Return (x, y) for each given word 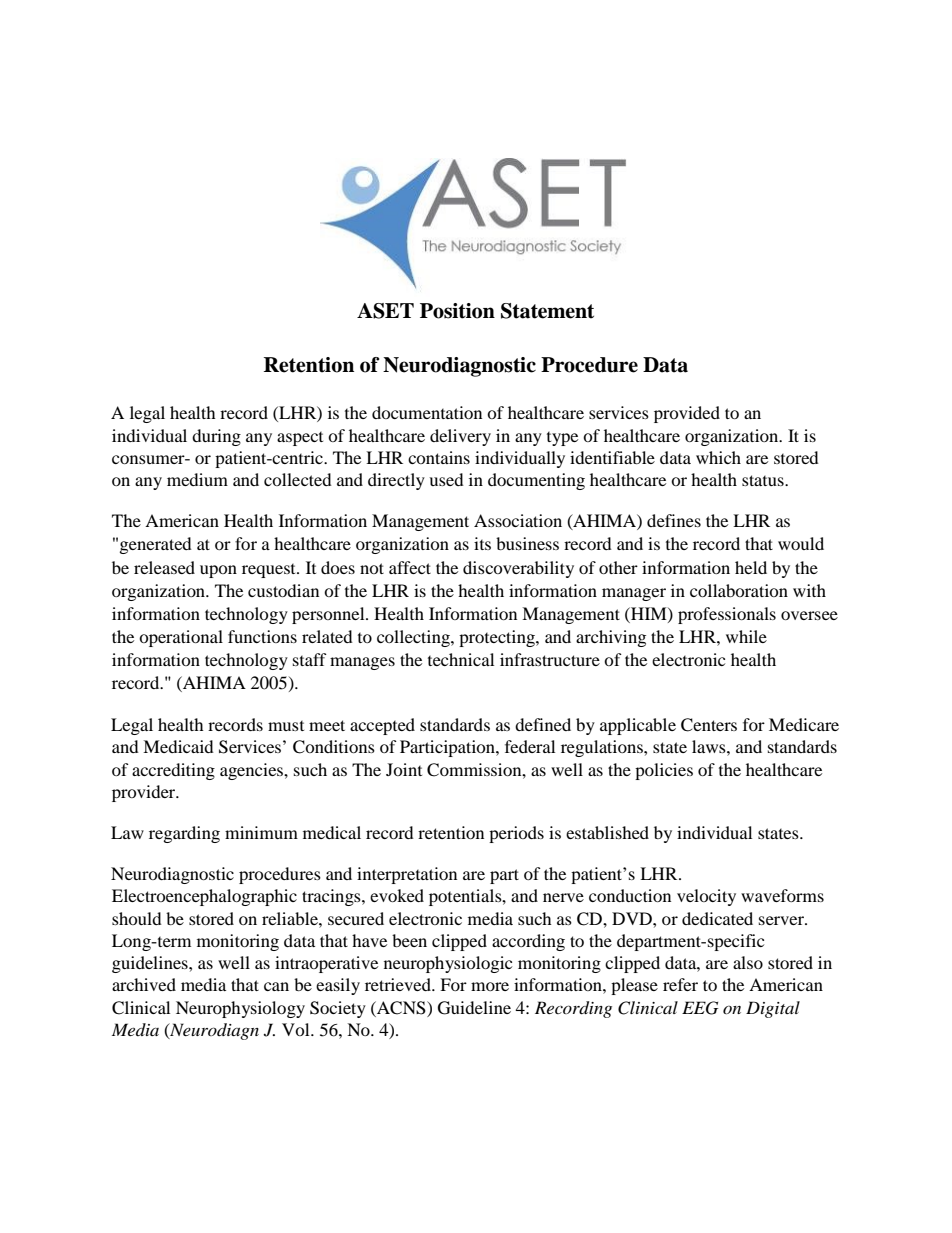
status (764, 480)
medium (197, 479)
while (746, 636)
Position (457, 311)
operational (181, 638)
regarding (184, 834)
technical (461, 659)
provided (687, 414)
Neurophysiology (240, 1009)
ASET (385, 311)
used (446, 479)
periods (516, 834)
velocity (706, 897)
